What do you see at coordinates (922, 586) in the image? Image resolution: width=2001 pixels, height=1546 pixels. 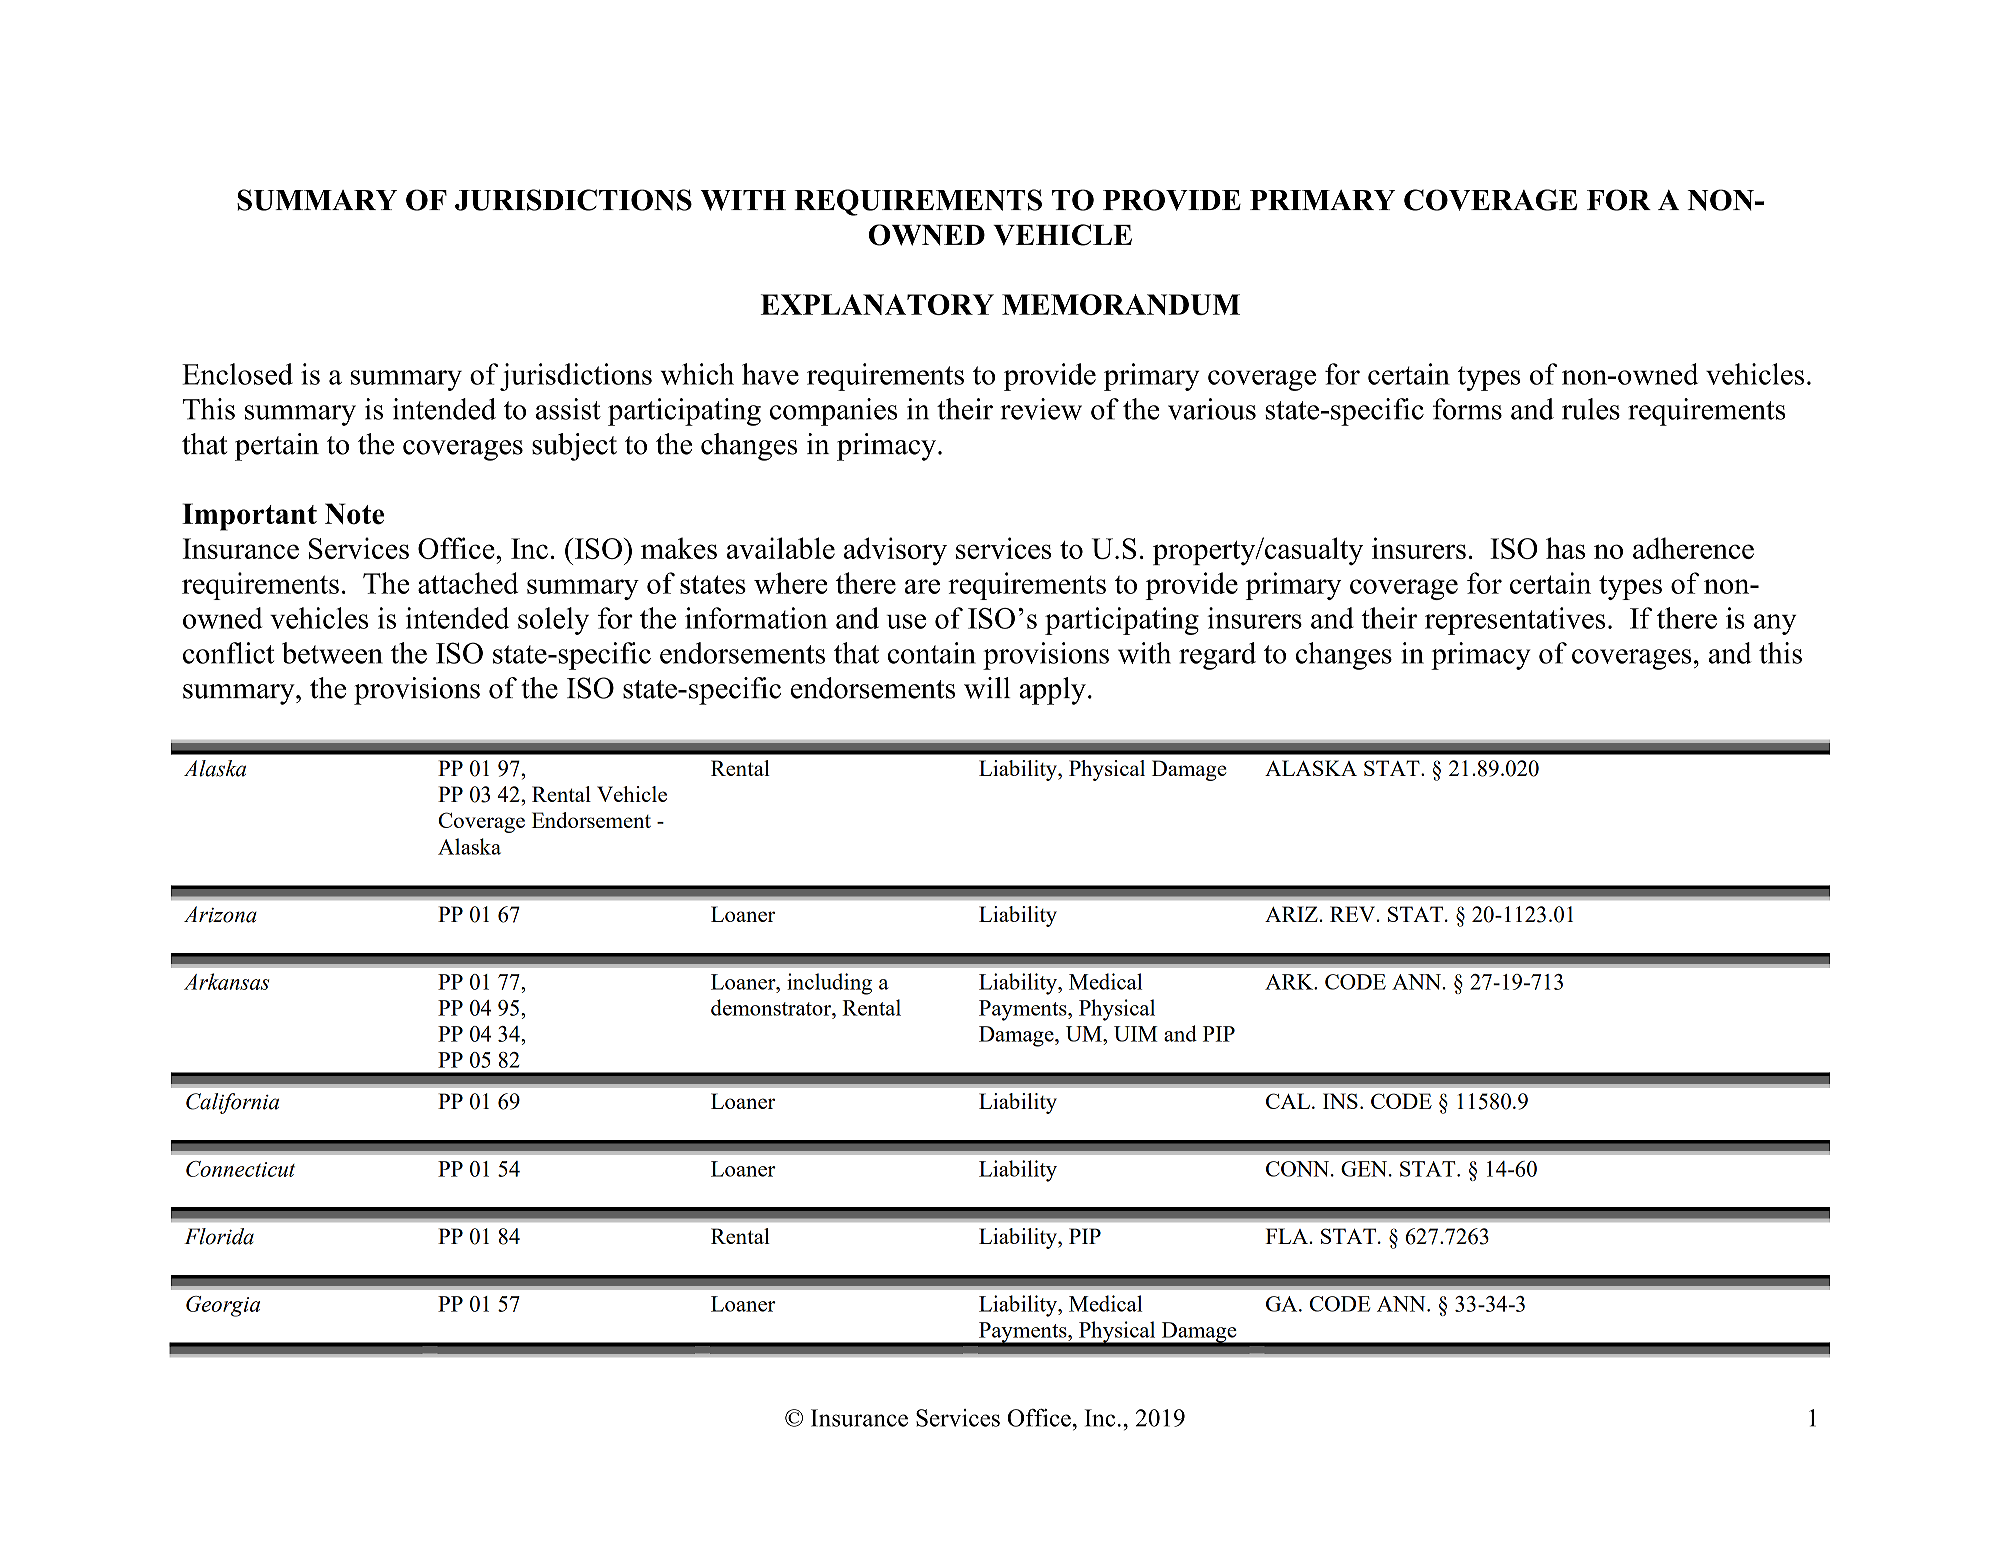 I see `are` at bounding box center [922, 586].
